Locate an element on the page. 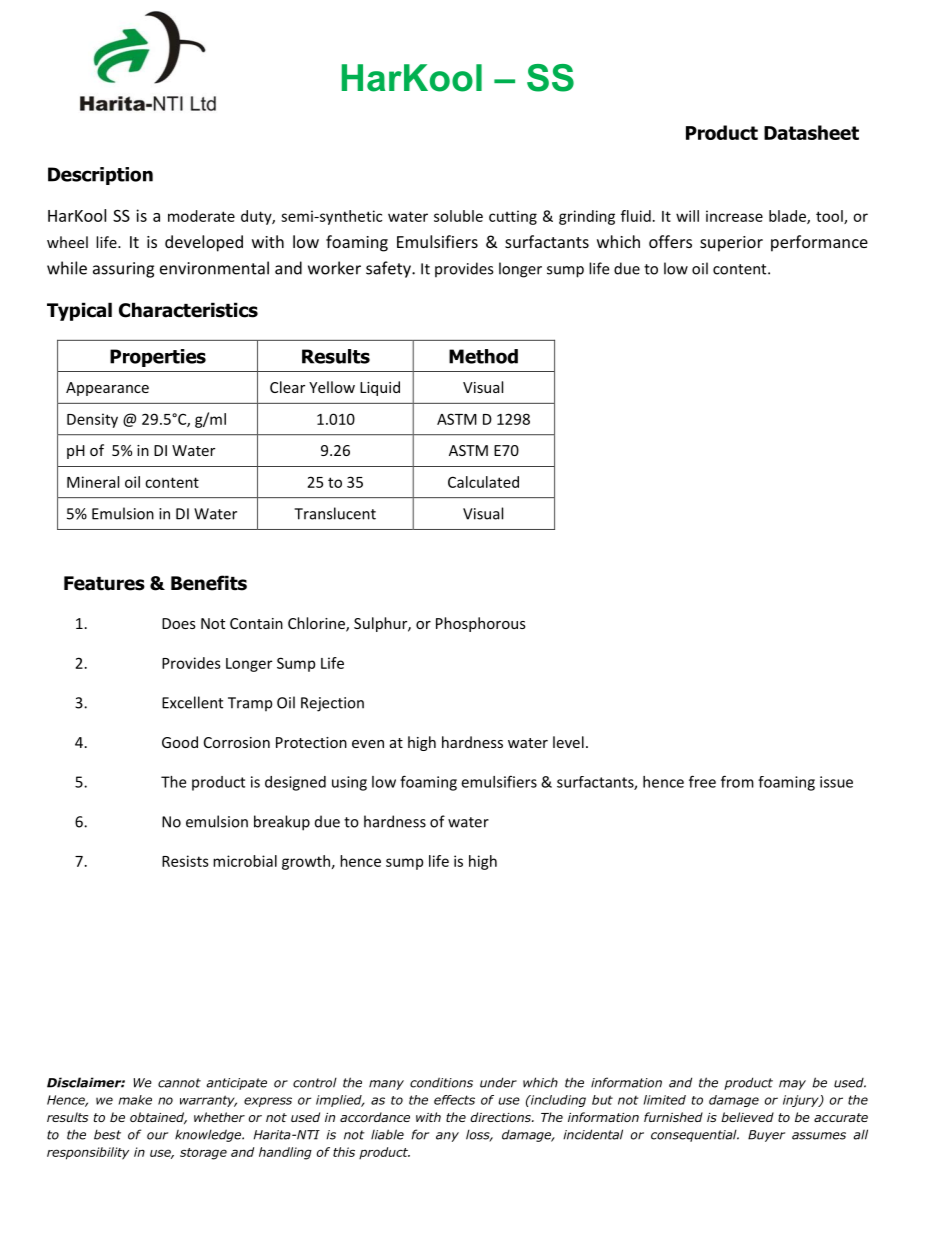 The image size is (952, 1233). from is located at coordinates (737, 781).
